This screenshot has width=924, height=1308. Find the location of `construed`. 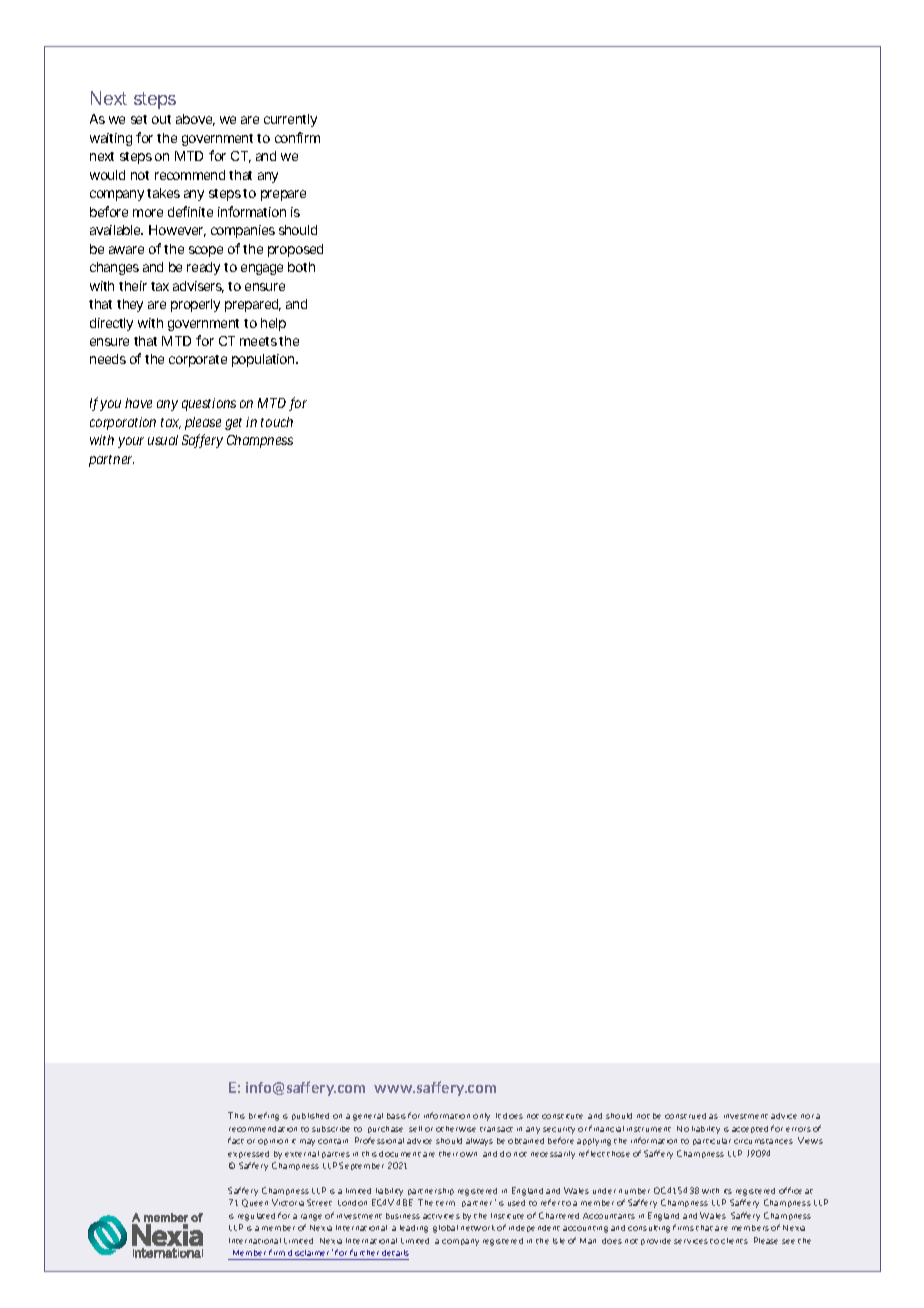

construed is located at coordinates (685, 1116).
